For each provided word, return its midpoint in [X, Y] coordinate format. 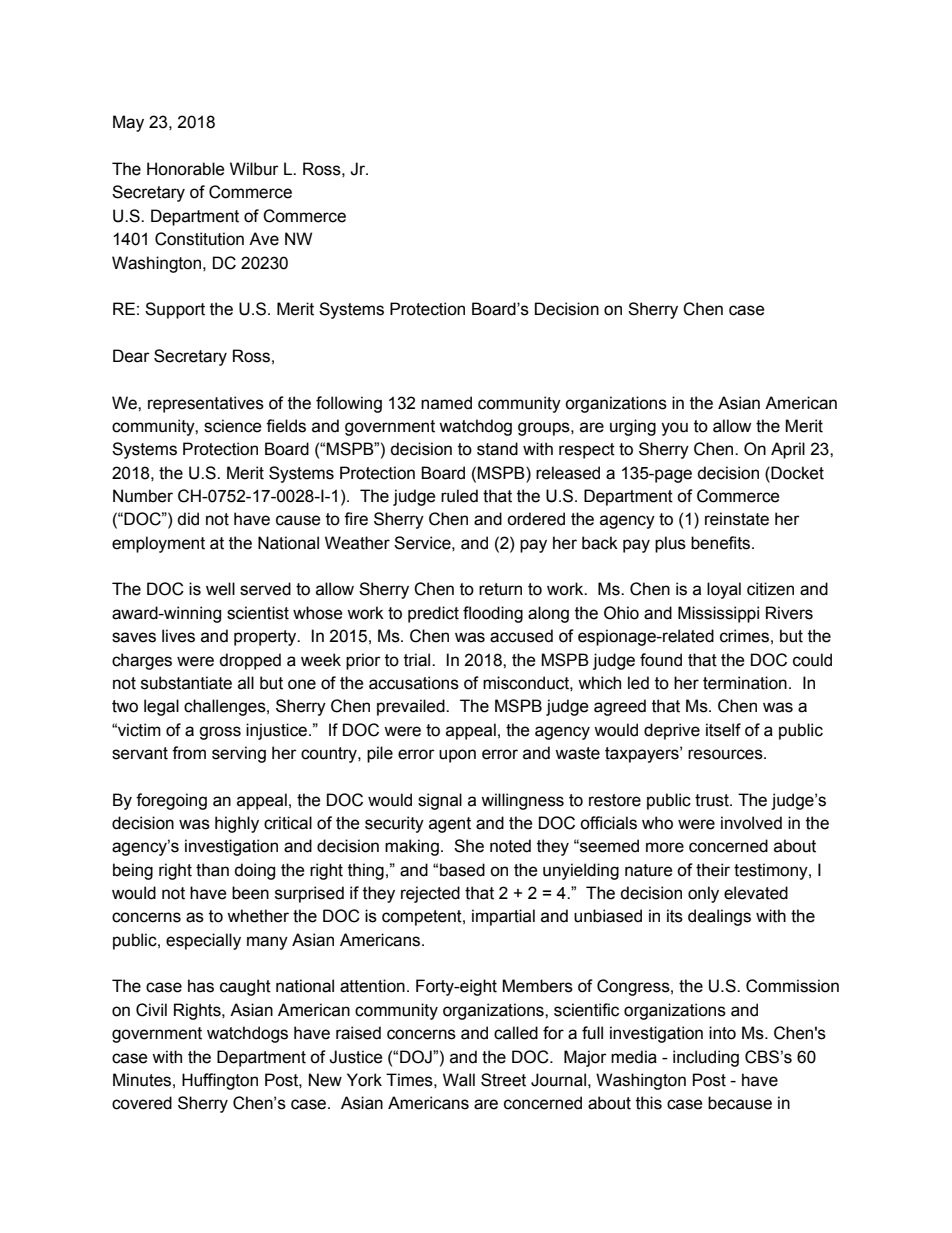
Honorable [186, 169]
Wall [459, 1080]
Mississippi [718, 614]
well [220, 589]
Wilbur [254, 169]
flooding [493, 614]
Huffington [220, 1081]
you [674, 429]
